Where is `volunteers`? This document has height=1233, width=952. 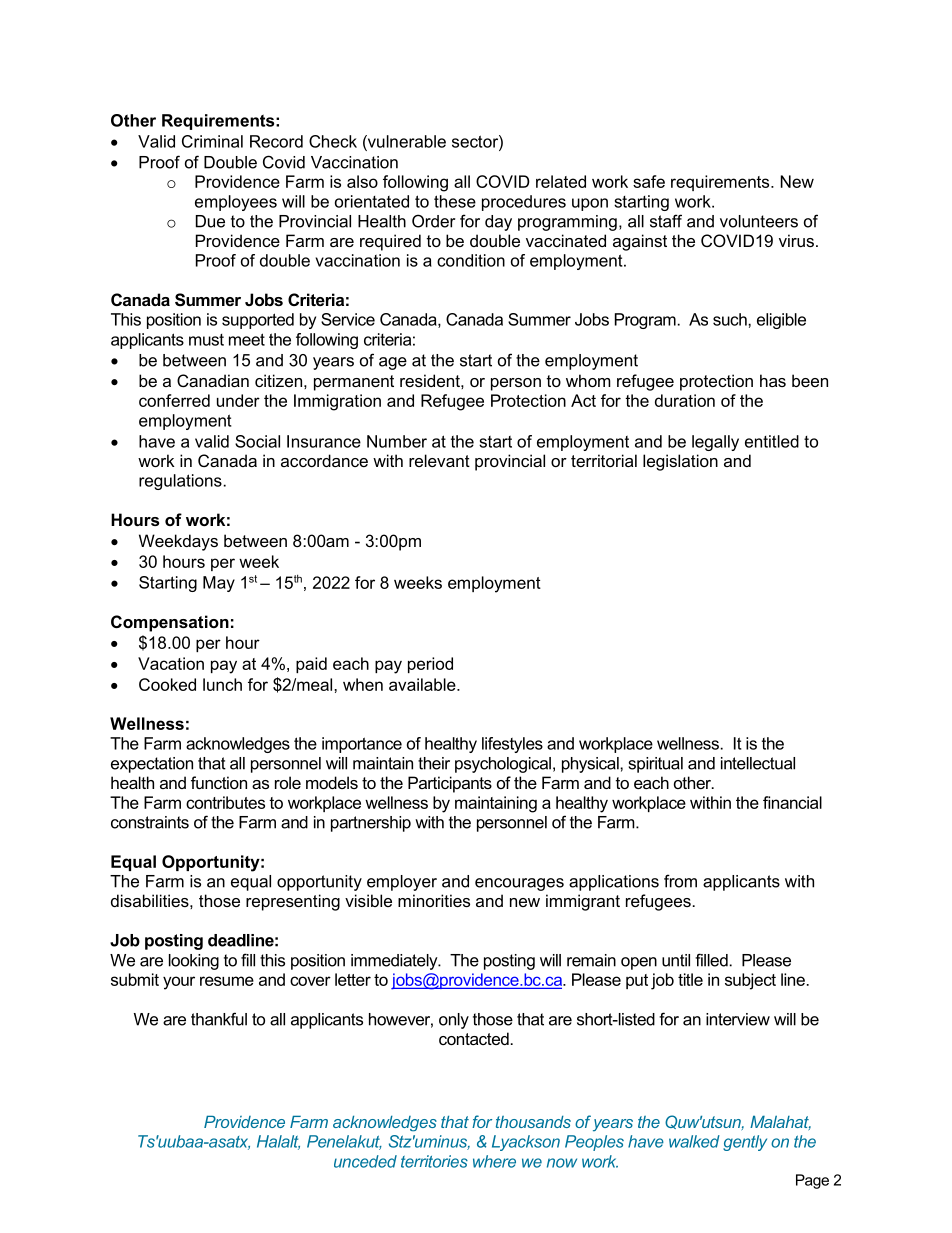 volunteers is located at coordinates (759, 221).
